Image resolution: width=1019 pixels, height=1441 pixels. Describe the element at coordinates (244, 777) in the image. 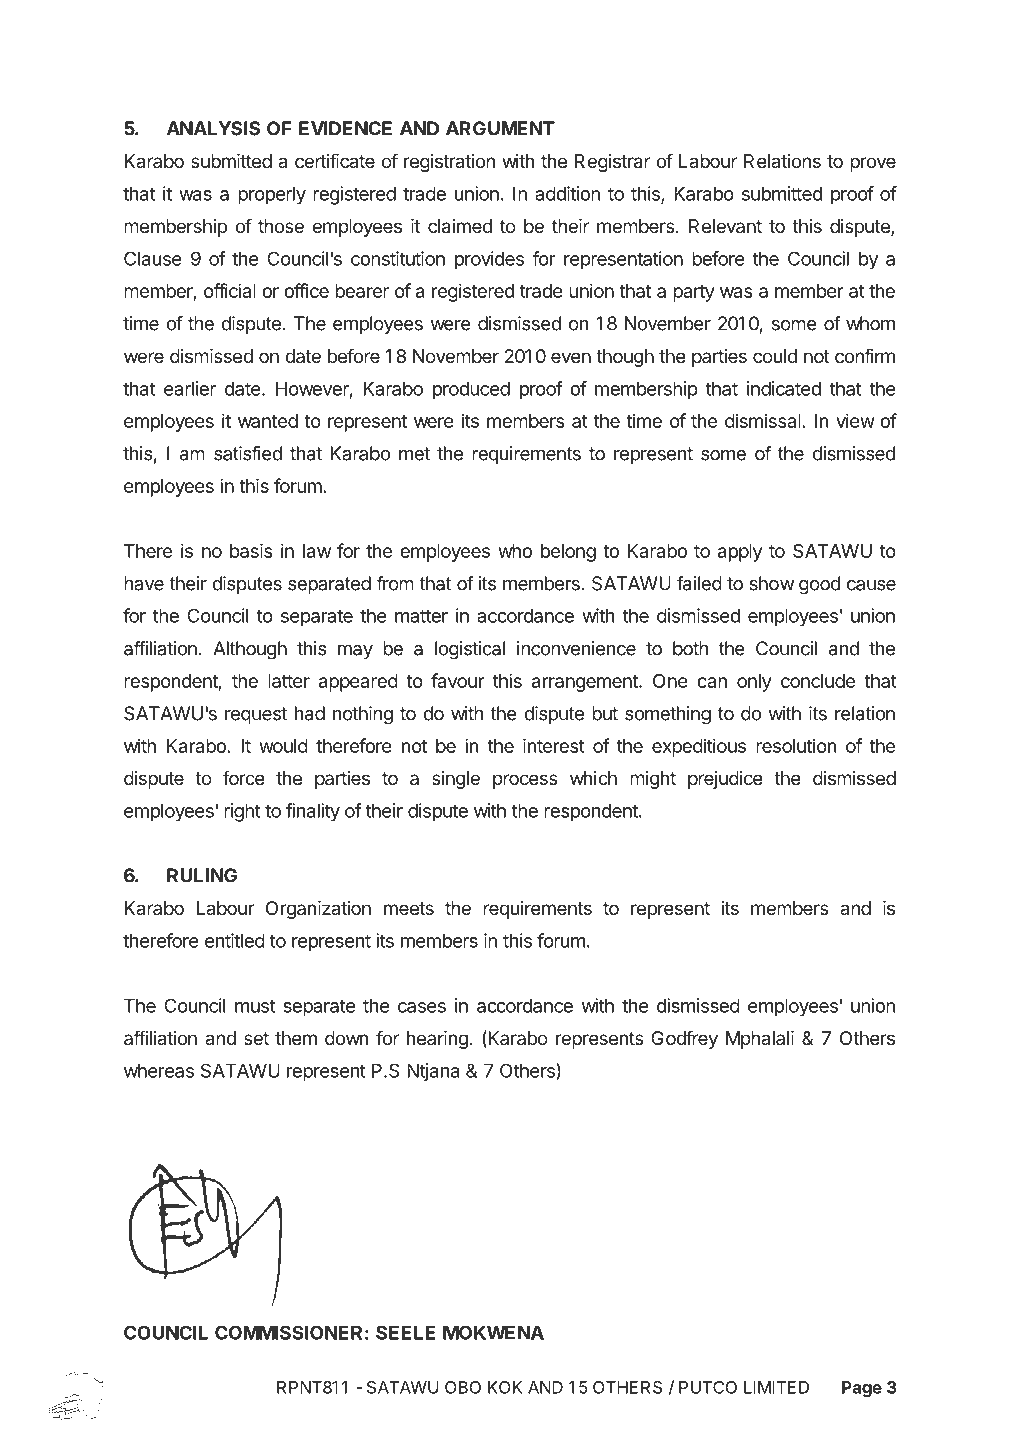

I see `force` at that location.
